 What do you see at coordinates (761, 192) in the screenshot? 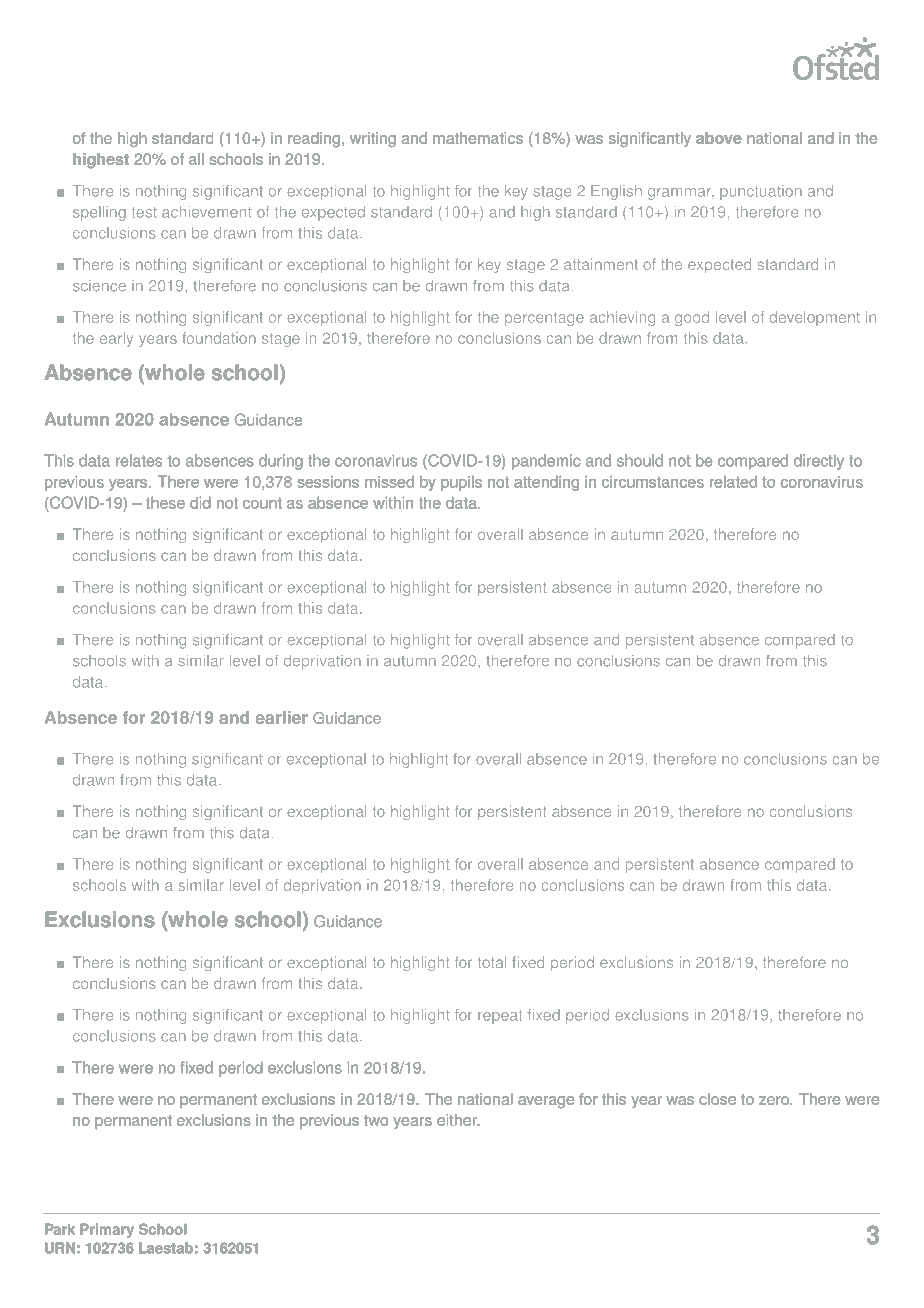
I see `punctuation` at bounding box center [761, 192].
